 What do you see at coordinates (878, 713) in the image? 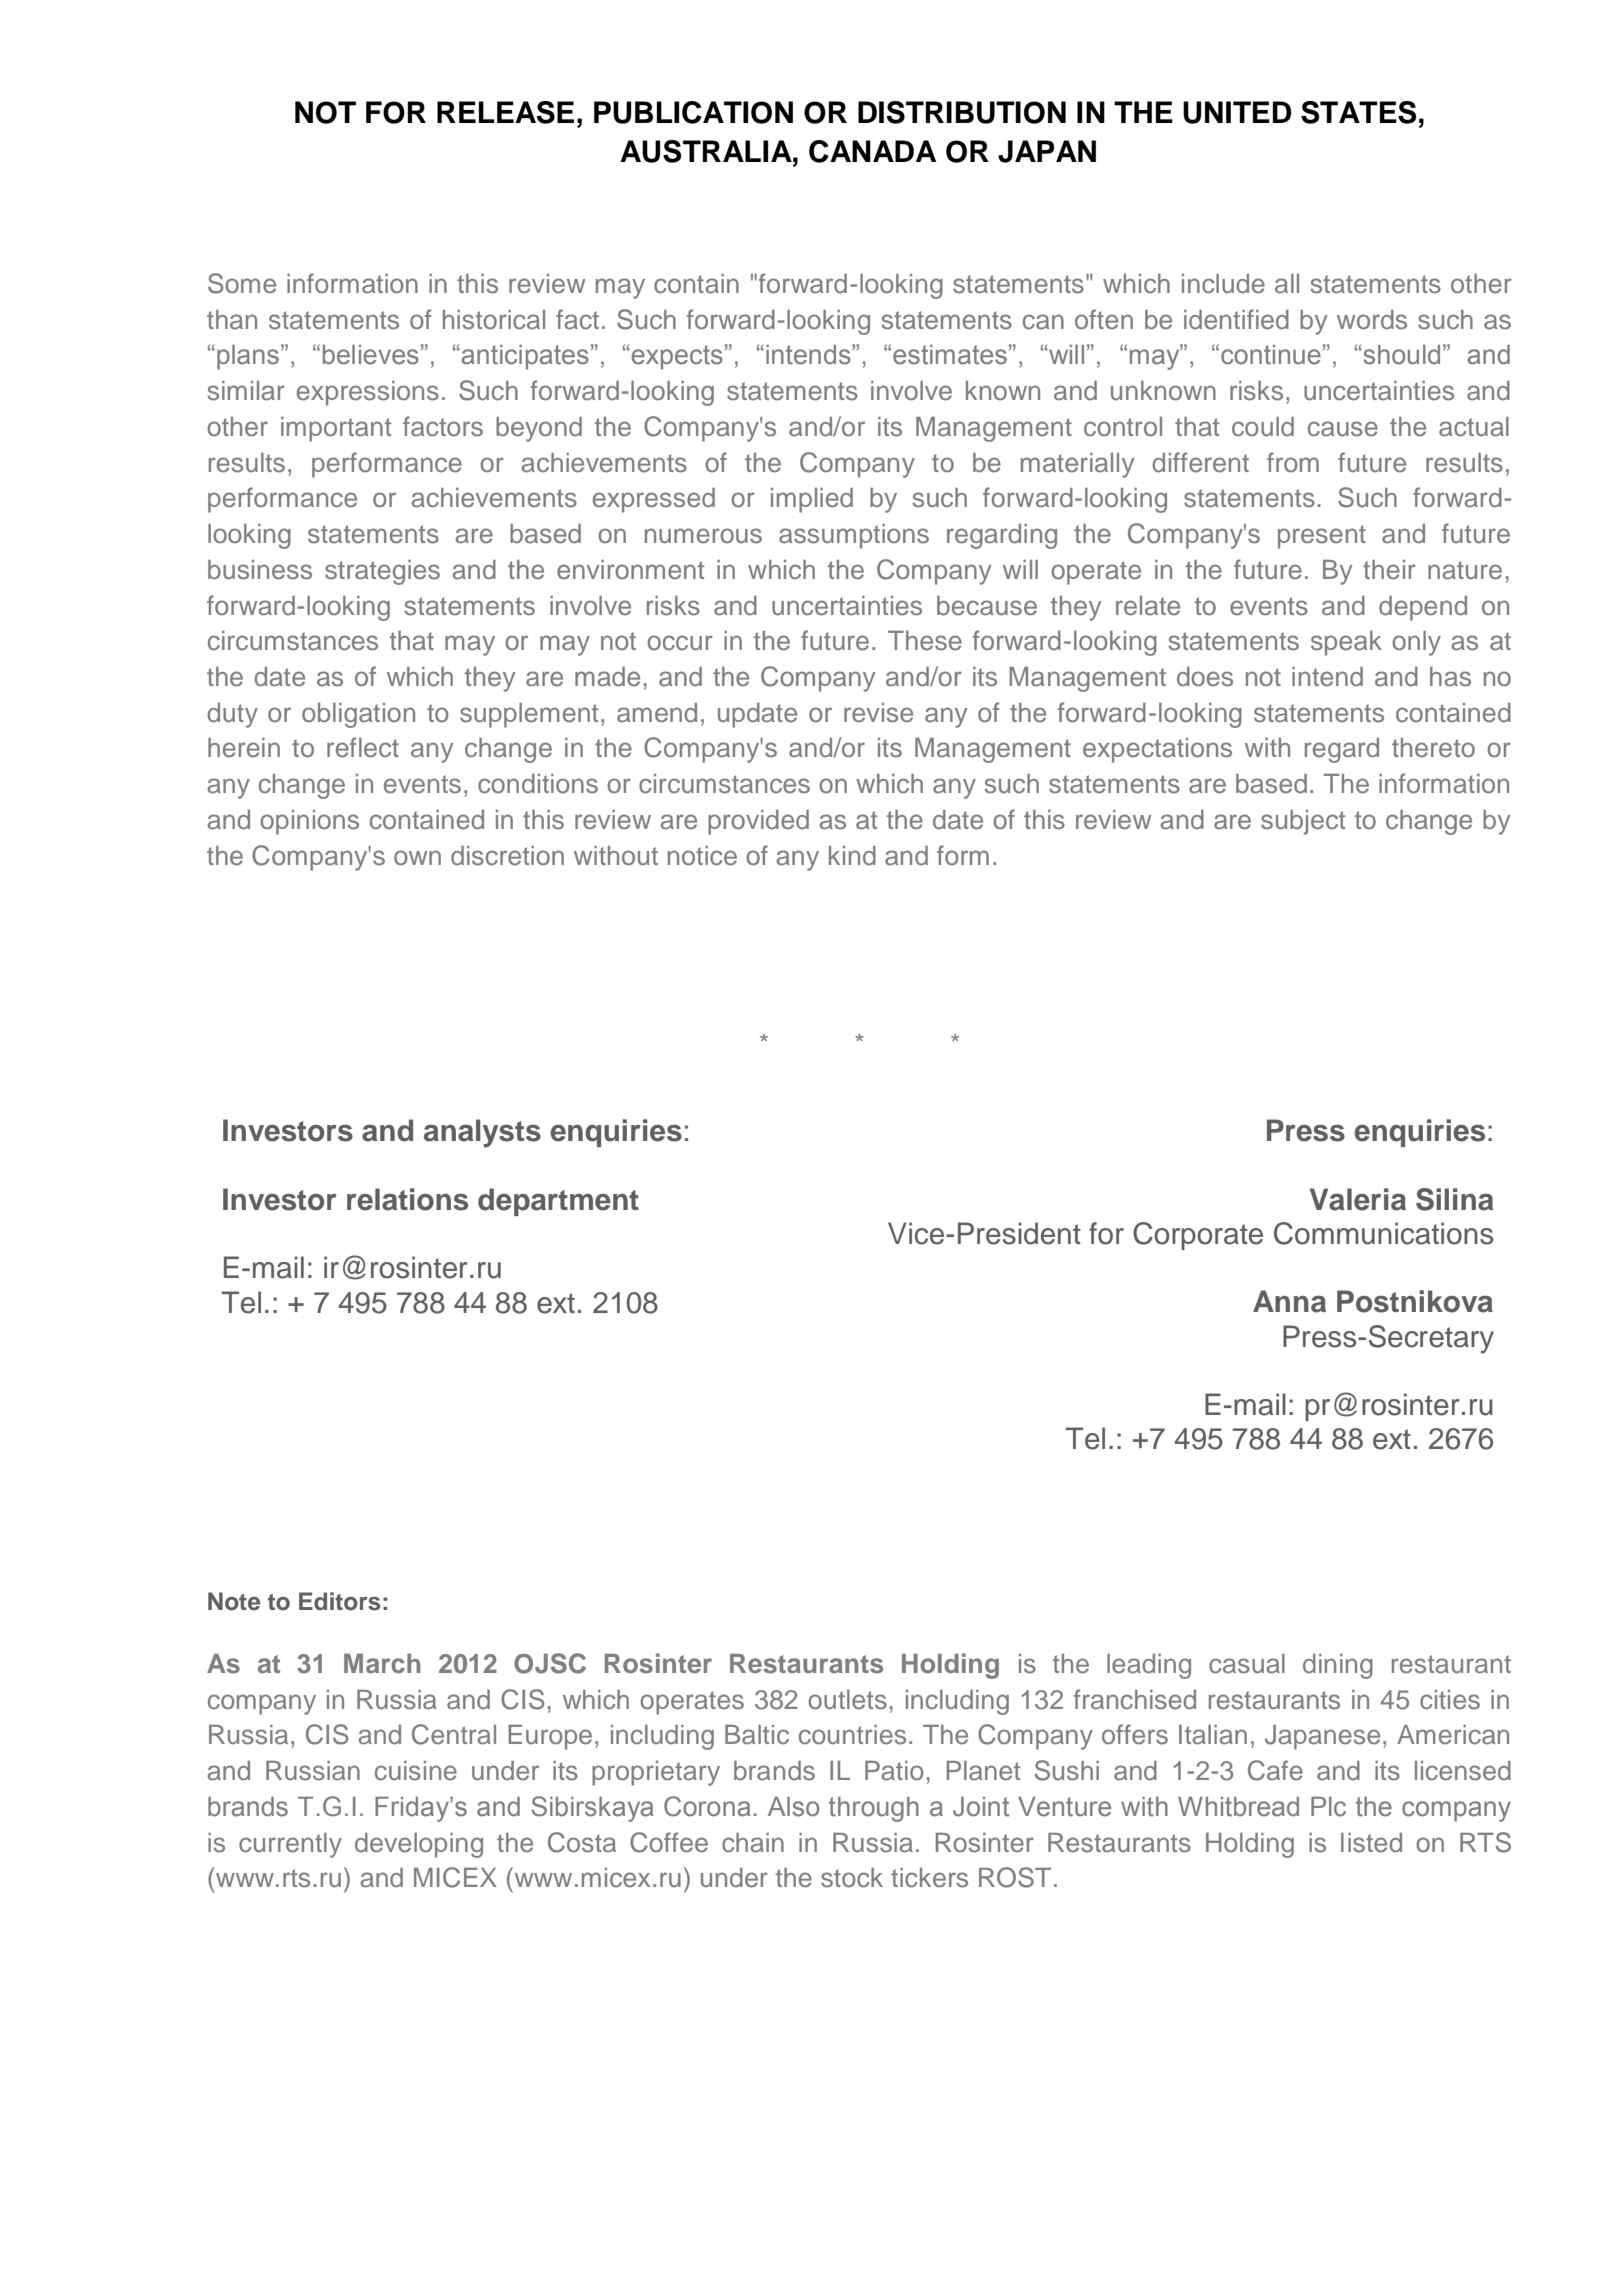
I see `revise` at bounding box center [878, 713].
